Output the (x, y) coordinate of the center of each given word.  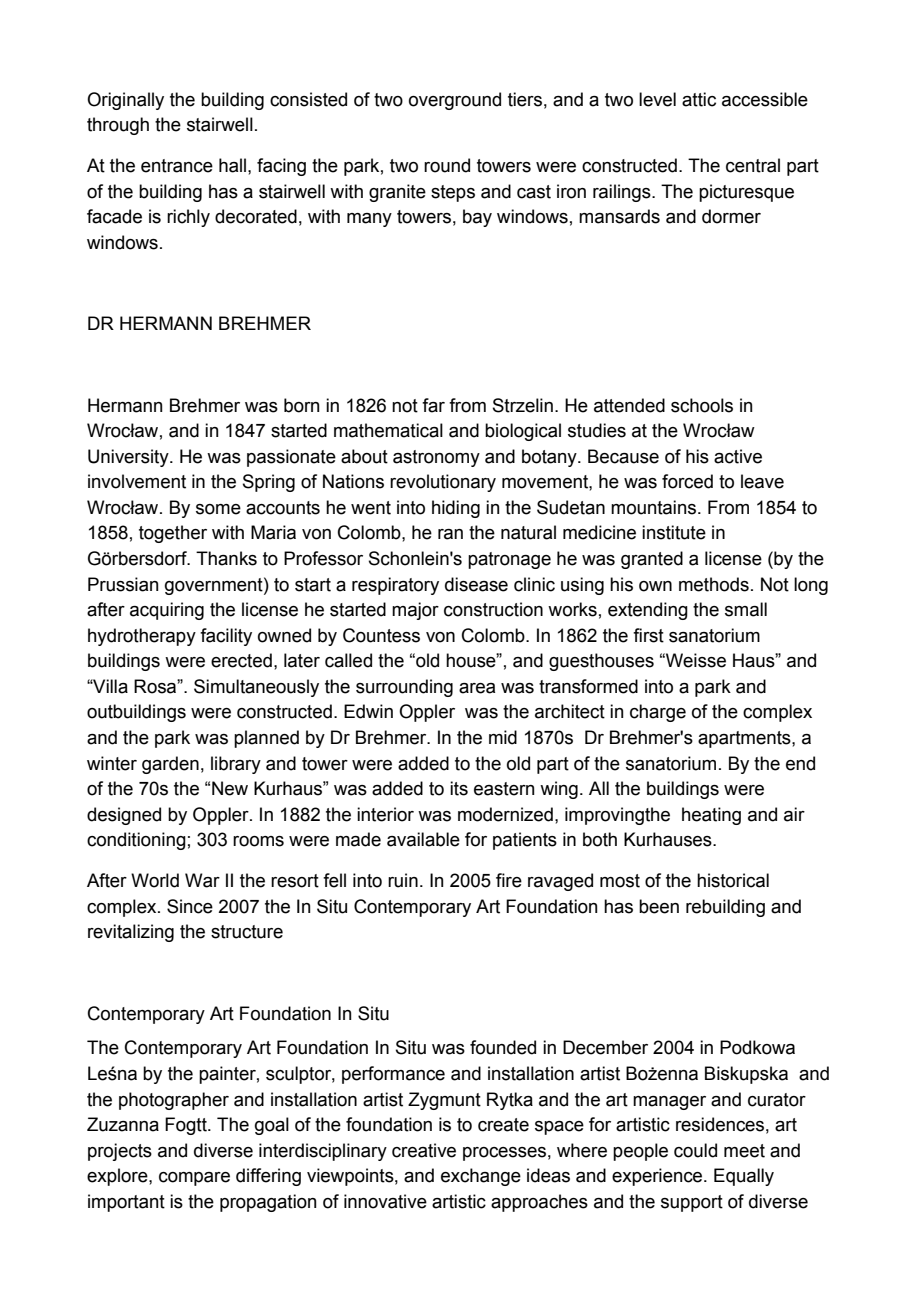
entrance (177, 166)
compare (194, 1179)
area (477, 688)
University (129, 458)
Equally (744, 1177)
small (746, 609)
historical (733, 880)
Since (190, 906)
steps (453, 193)
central (753, 165)
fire (509, 880)
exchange (481, 1177)
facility (226, 637)
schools (702, 405)
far (433, 405)
